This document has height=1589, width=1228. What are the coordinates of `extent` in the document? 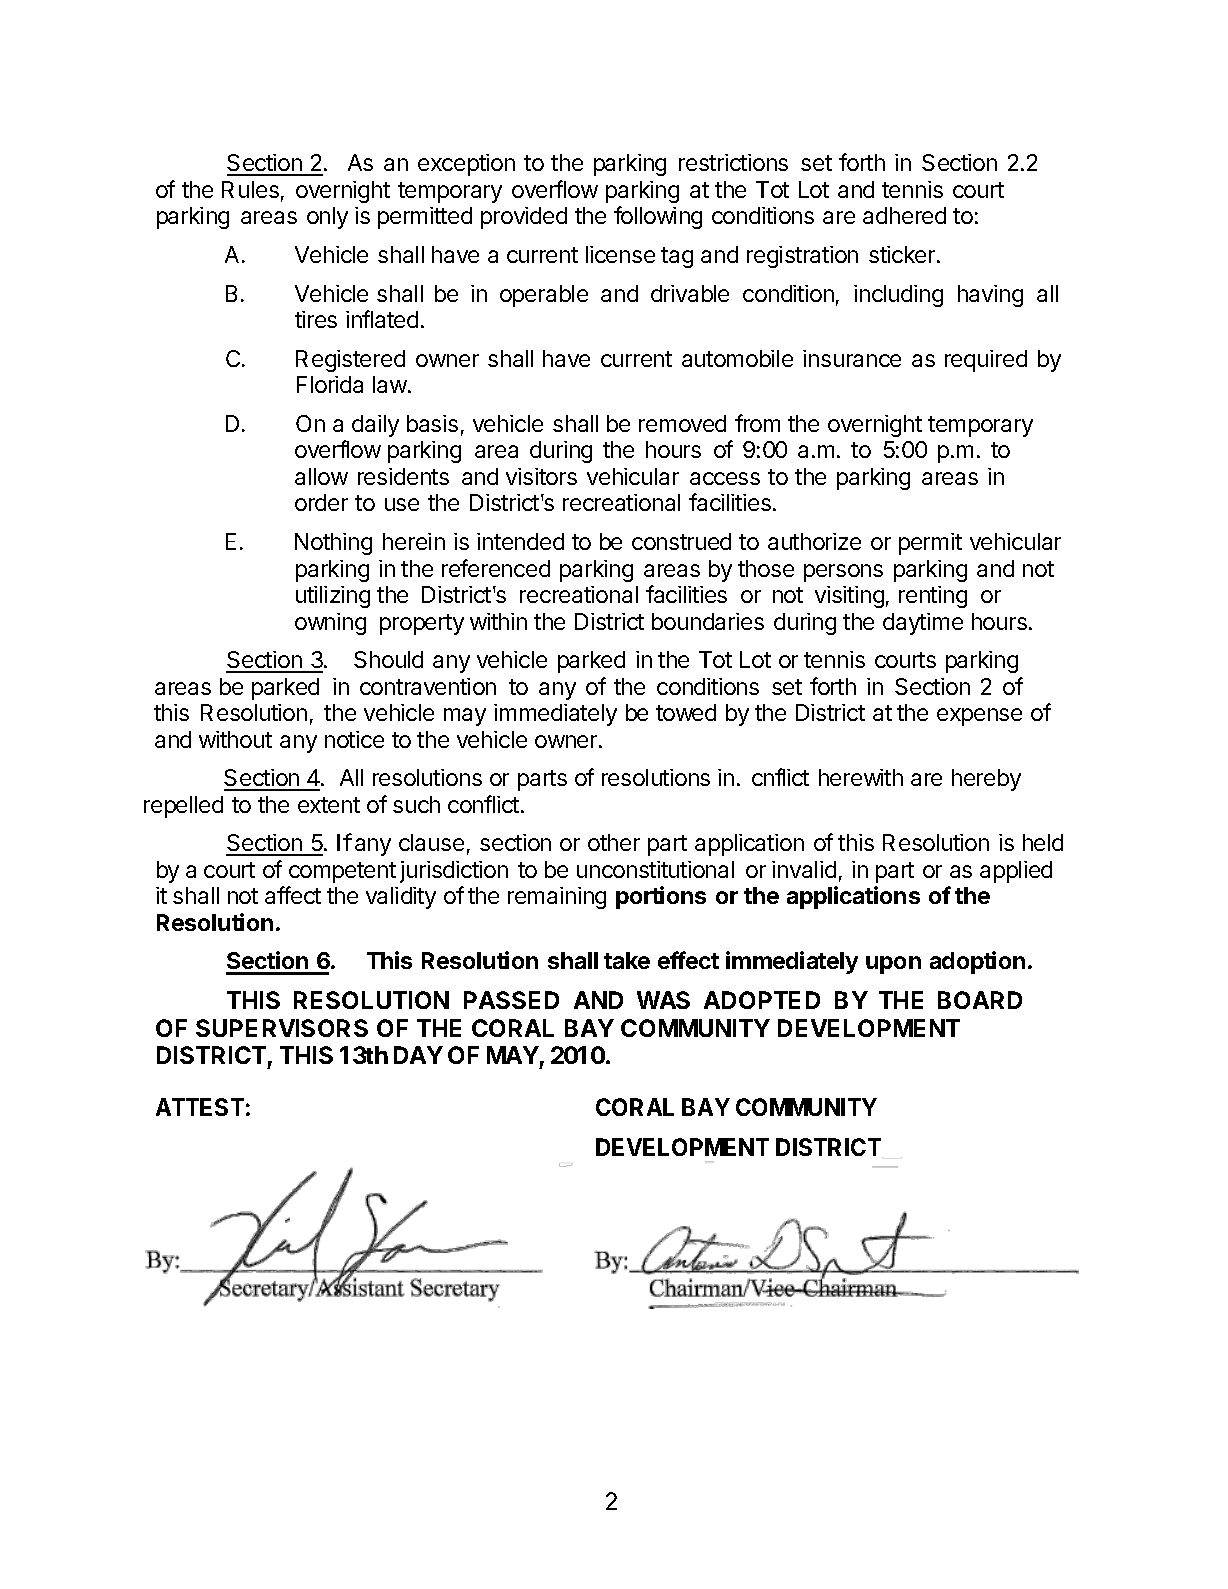 It's located at (329, 805).
